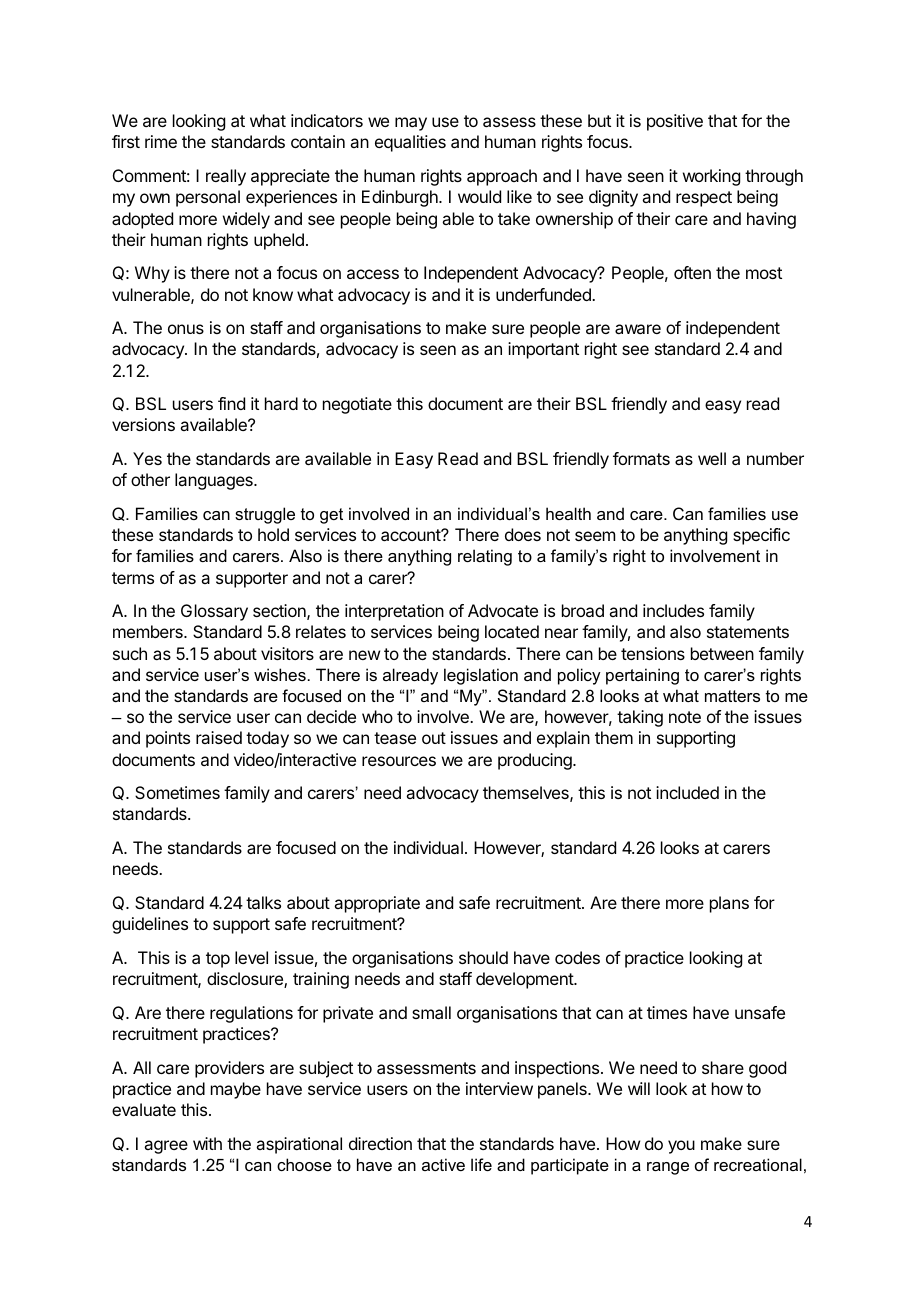 The image size is (924, 1308). Describe the element at coordinates (207, 1143) in the screenshot. I see `with` at that location.
